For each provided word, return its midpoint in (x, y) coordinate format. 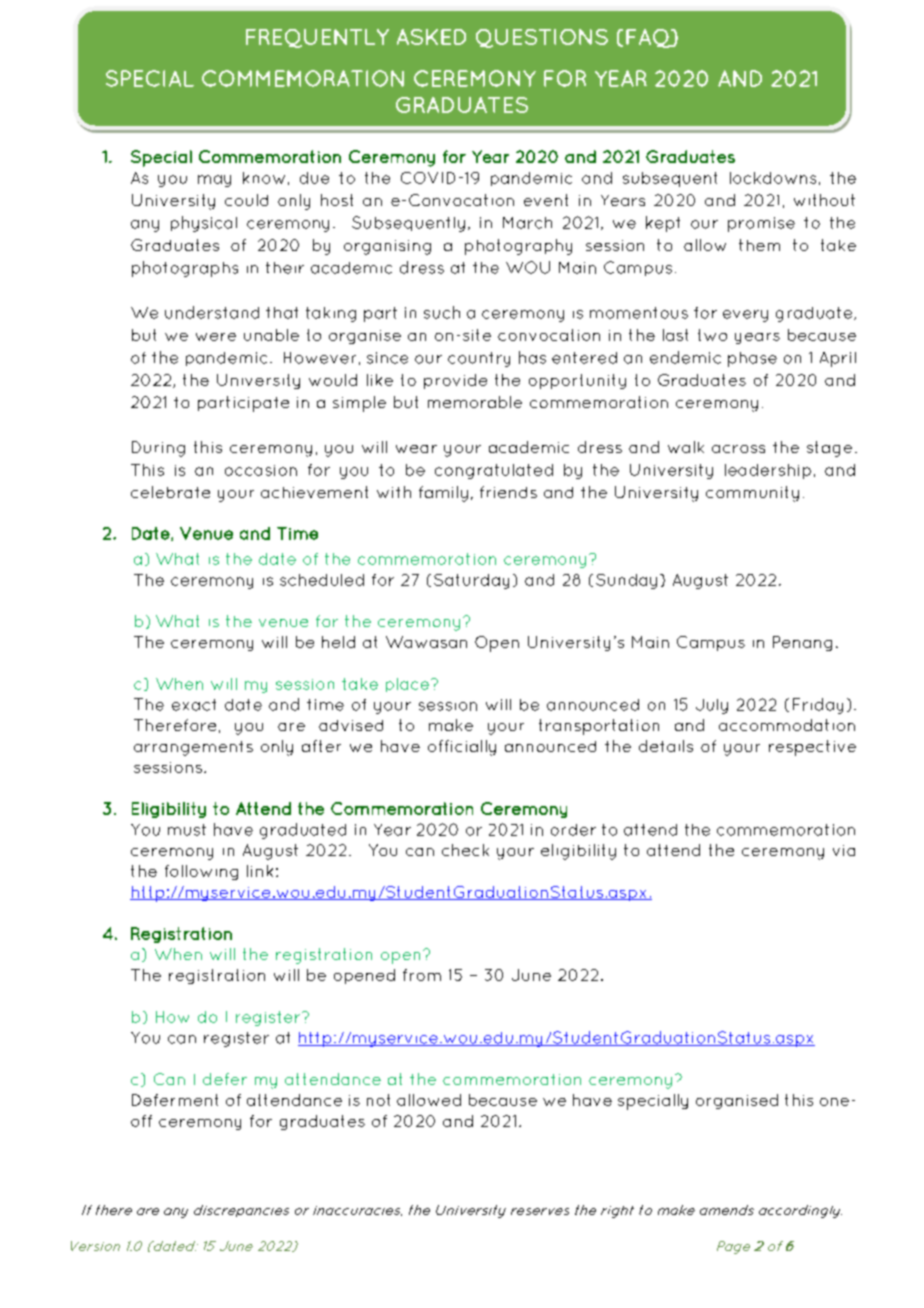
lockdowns (773, 178)
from (422, 975)
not (378, 1100)
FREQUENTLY (317, 38)
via (844, 850)
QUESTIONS (542, 38)
